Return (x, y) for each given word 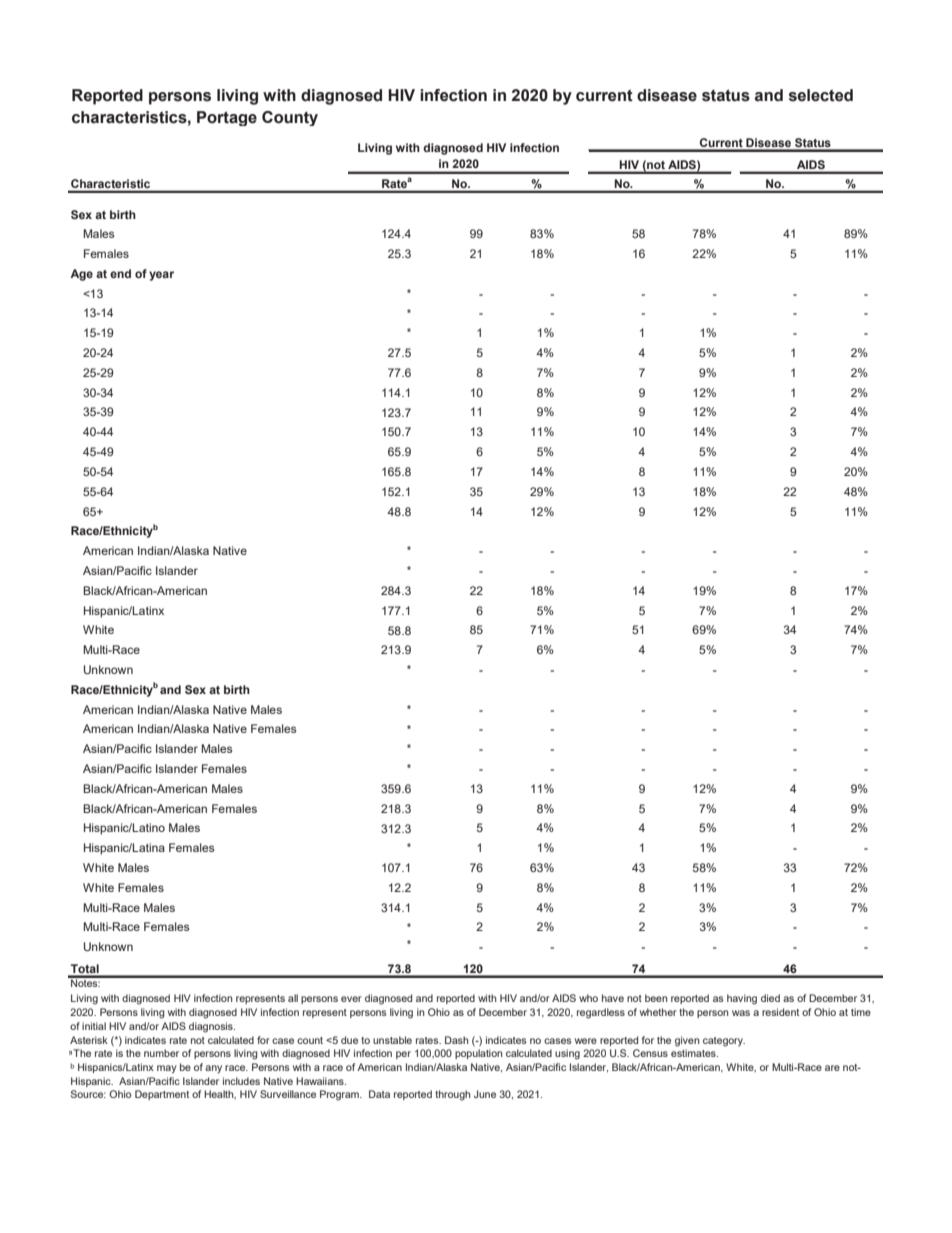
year (161, 276)
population (478, 1054)
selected (821, 95)
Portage (227, 118)
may (167, 1069)
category (724, 1042)
